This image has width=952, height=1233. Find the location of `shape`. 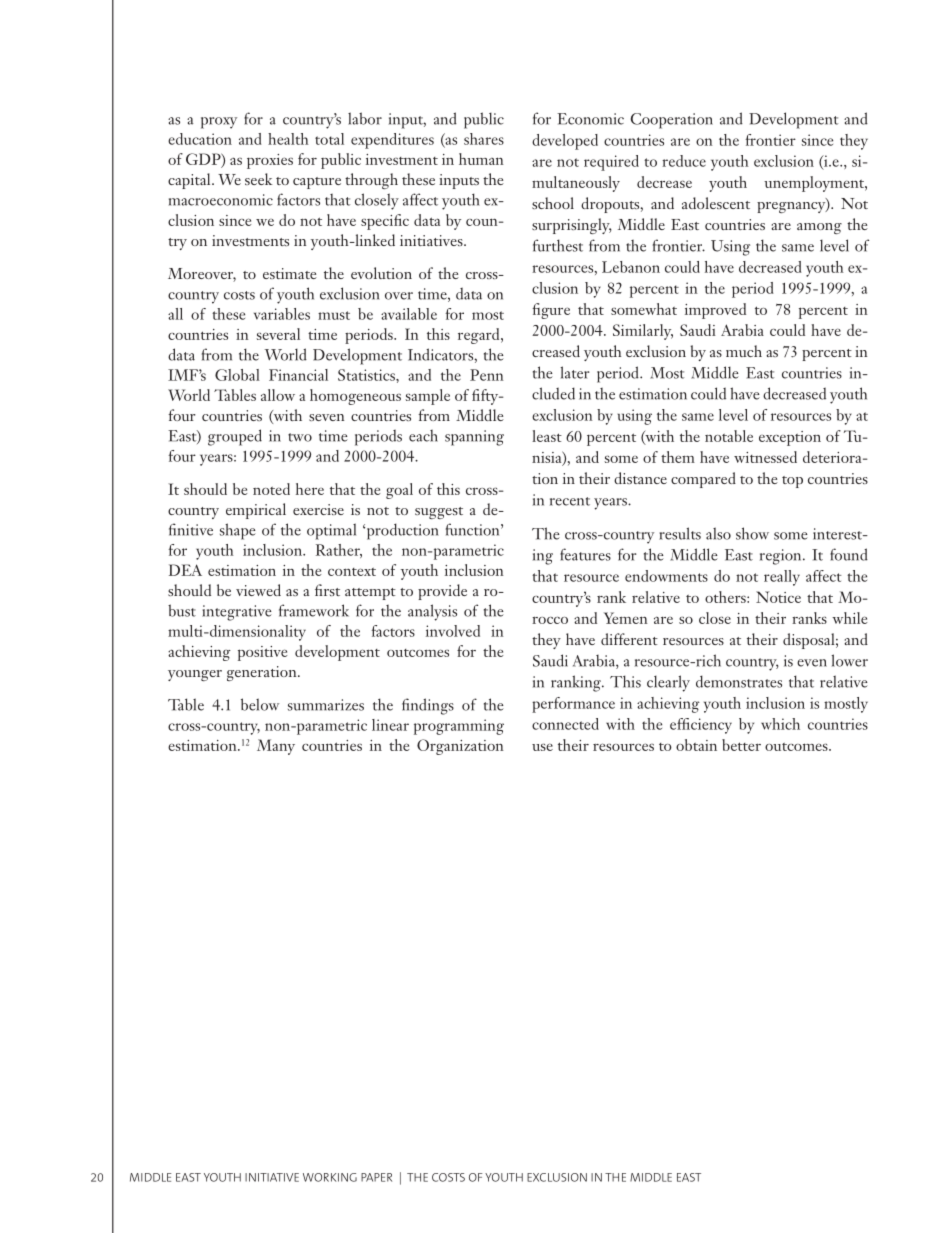

shape is located at coordinates (238, 531).
